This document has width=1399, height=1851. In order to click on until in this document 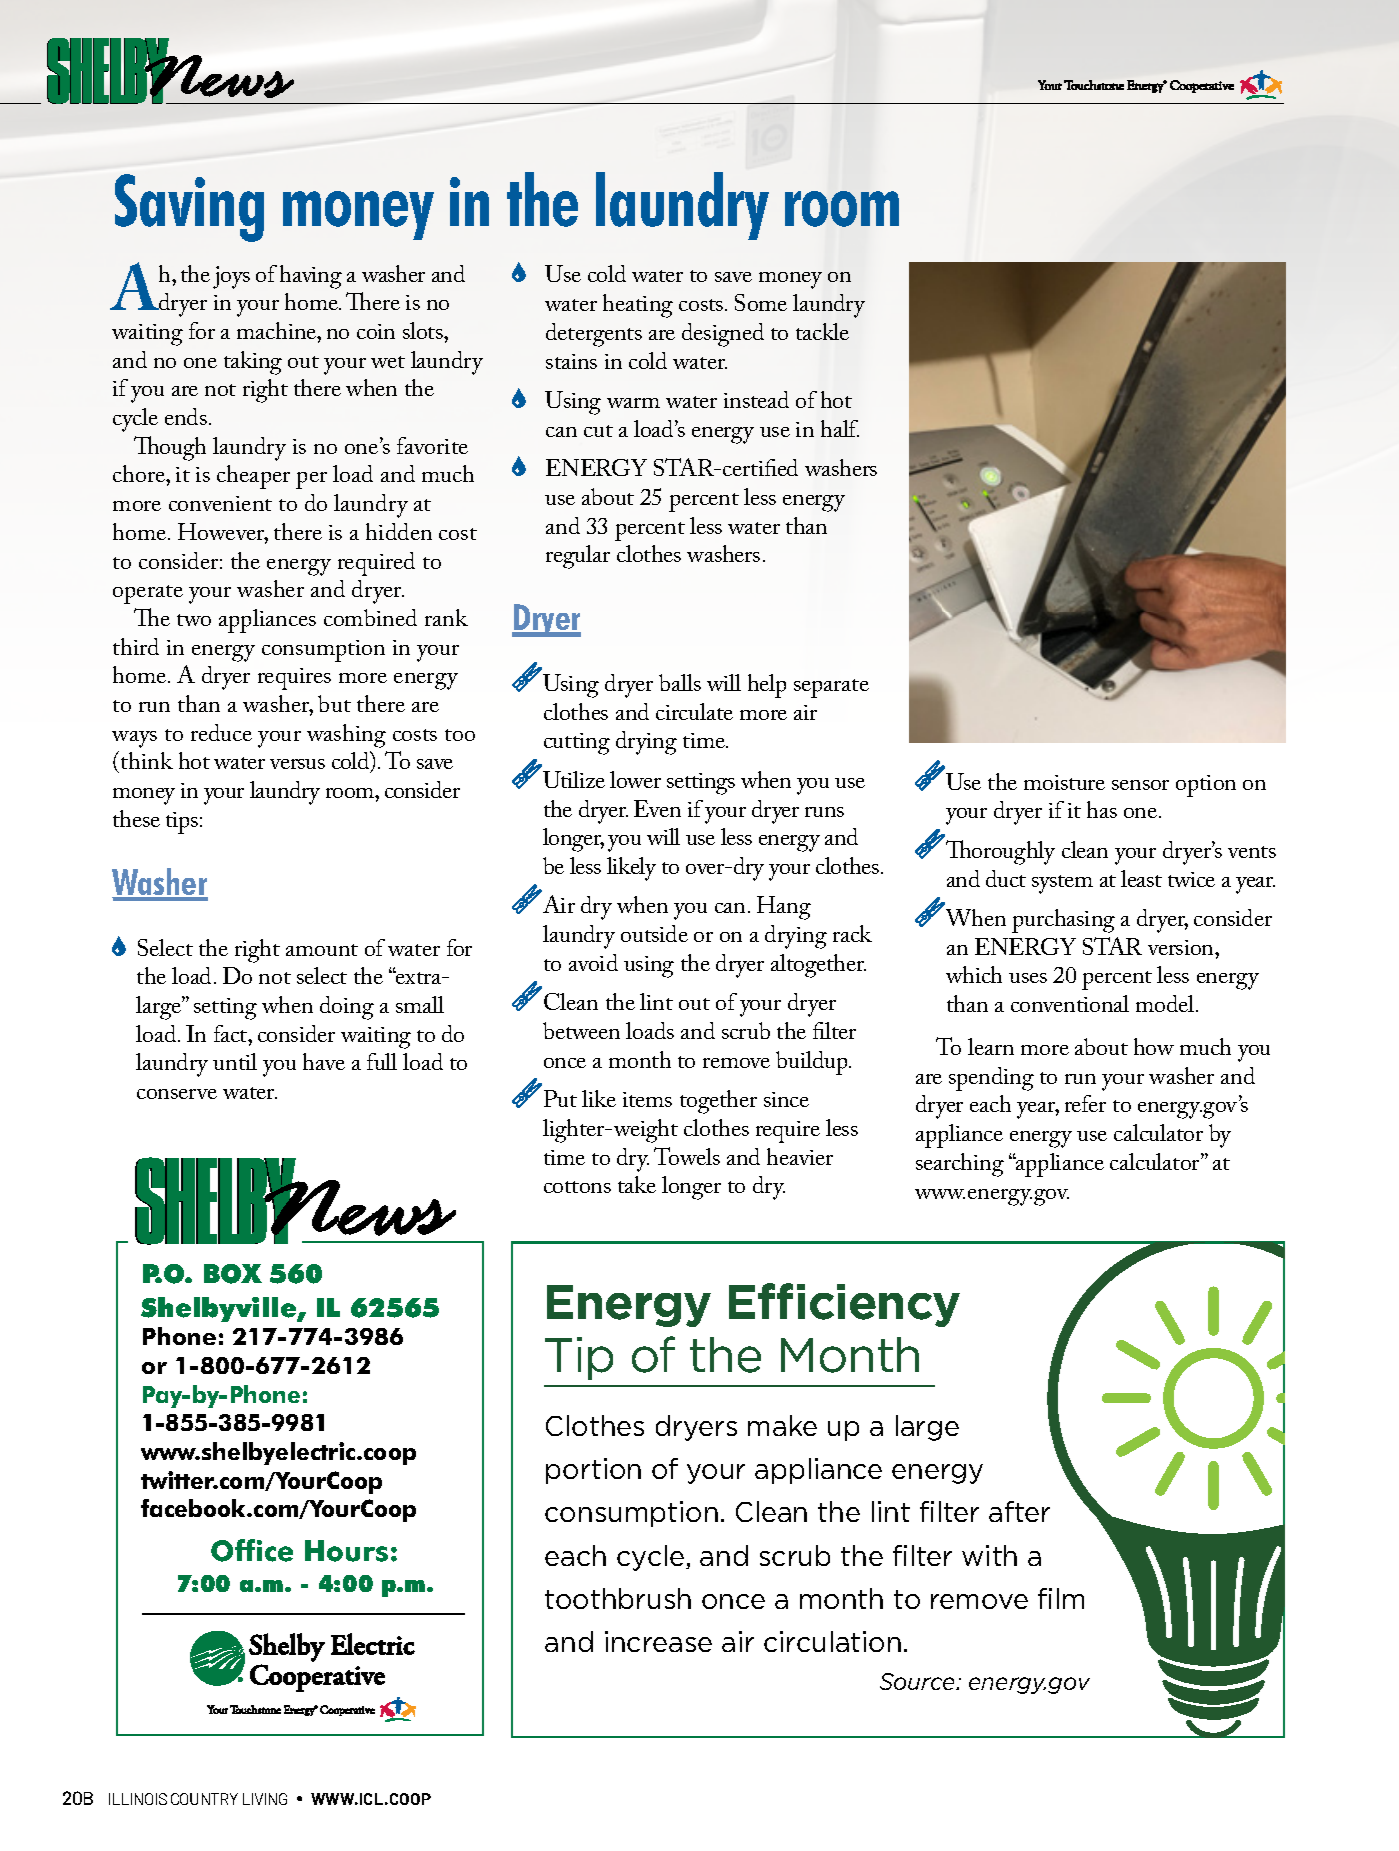, I will do `click(235, 1061)`.
